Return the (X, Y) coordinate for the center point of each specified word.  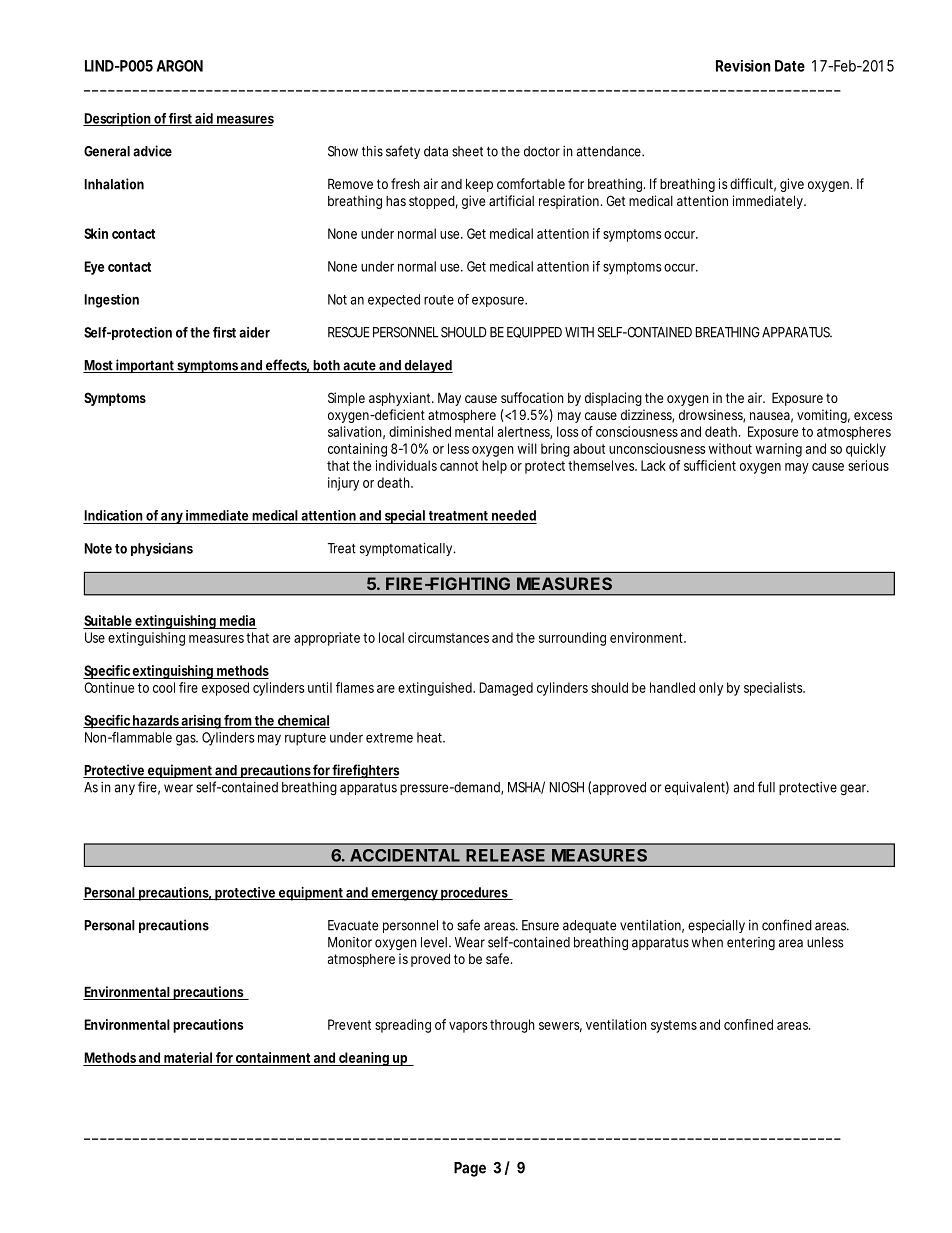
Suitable (108, 620)
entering (751, 944)
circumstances (448, 637)
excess (873, 416)
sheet (467, 151)
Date (790, 66)
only (711, 689)
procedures (474, 894)
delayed (427, 366)
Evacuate (353, 925)
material (188, 1057)
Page (470, 1169)
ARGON (180, 66)
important (145, 366)
